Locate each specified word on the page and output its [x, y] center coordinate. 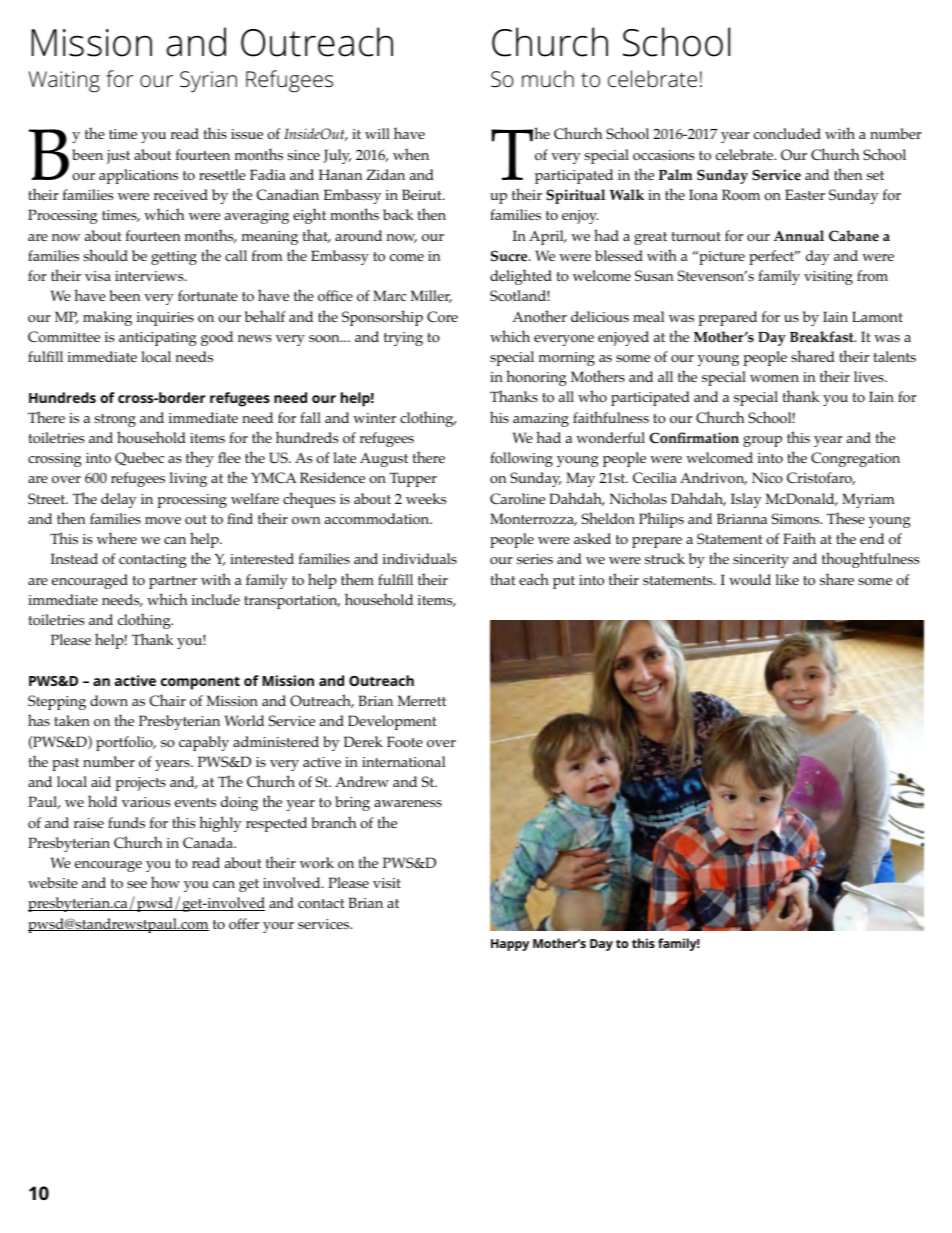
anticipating [157, 339]
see [137, 884]
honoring [536, 378]
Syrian [208, 82]
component [200, 683]
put [564, 582]
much [548, 79]
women [774, 378]
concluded [787, 134]
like [787, 579]
